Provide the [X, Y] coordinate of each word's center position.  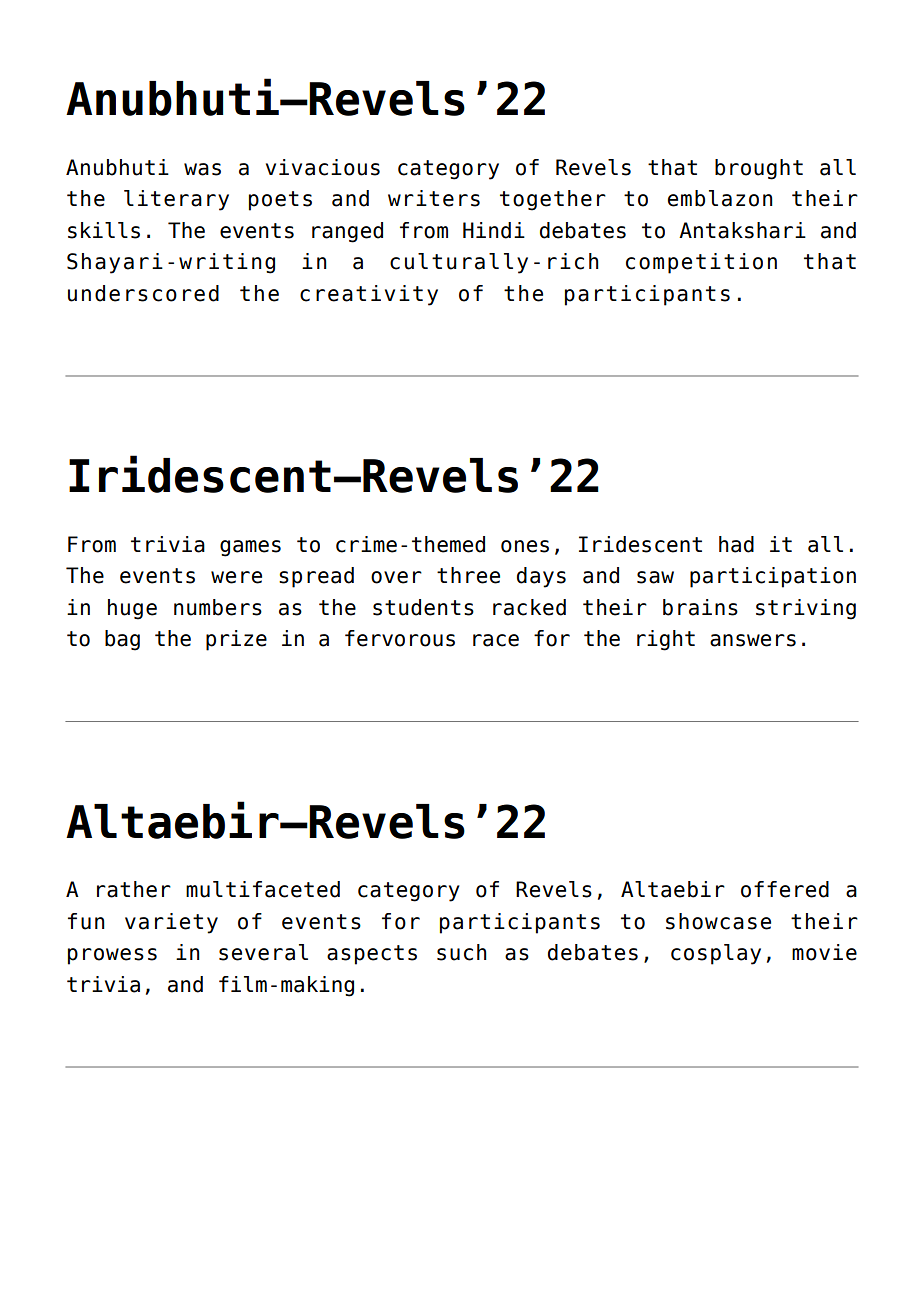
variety [171, 923]
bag [122, 640]
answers [753, 640]
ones [525, 546]
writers [434, 198]
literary [176, 200]
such [462, 952]
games [250, 548]
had [736, 544]
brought [759, 169]
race [496, 640]
